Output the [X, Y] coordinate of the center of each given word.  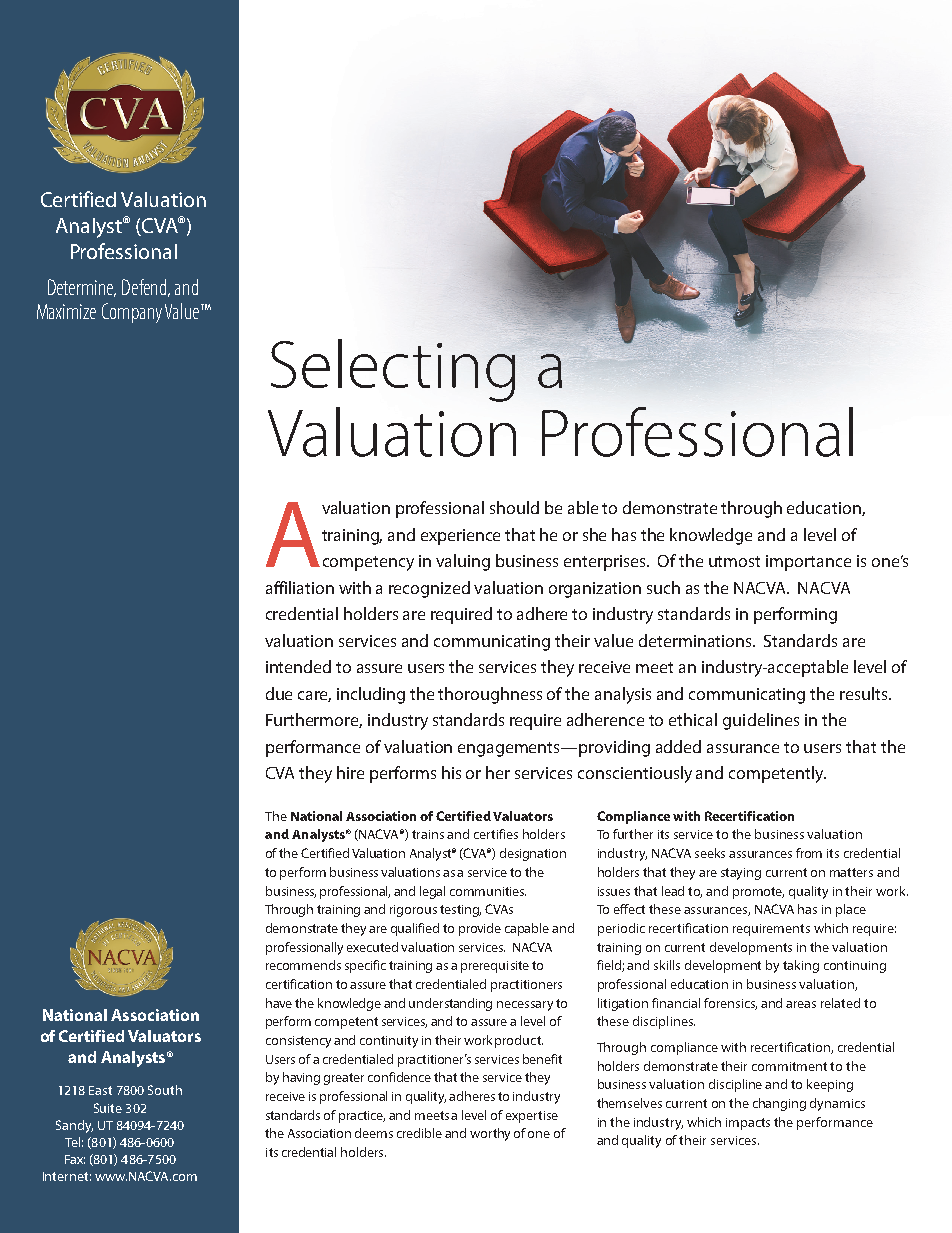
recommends [303, 965]
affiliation [300, 587]
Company [132, 313]
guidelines [761, 721]
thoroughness [490, 695]
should [514, 507]
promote [758, 893]
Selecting [393, 370]
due [279, 693]
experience [460, 537]
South [165, 1090]
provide [480, 929]
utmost [734, 561]
